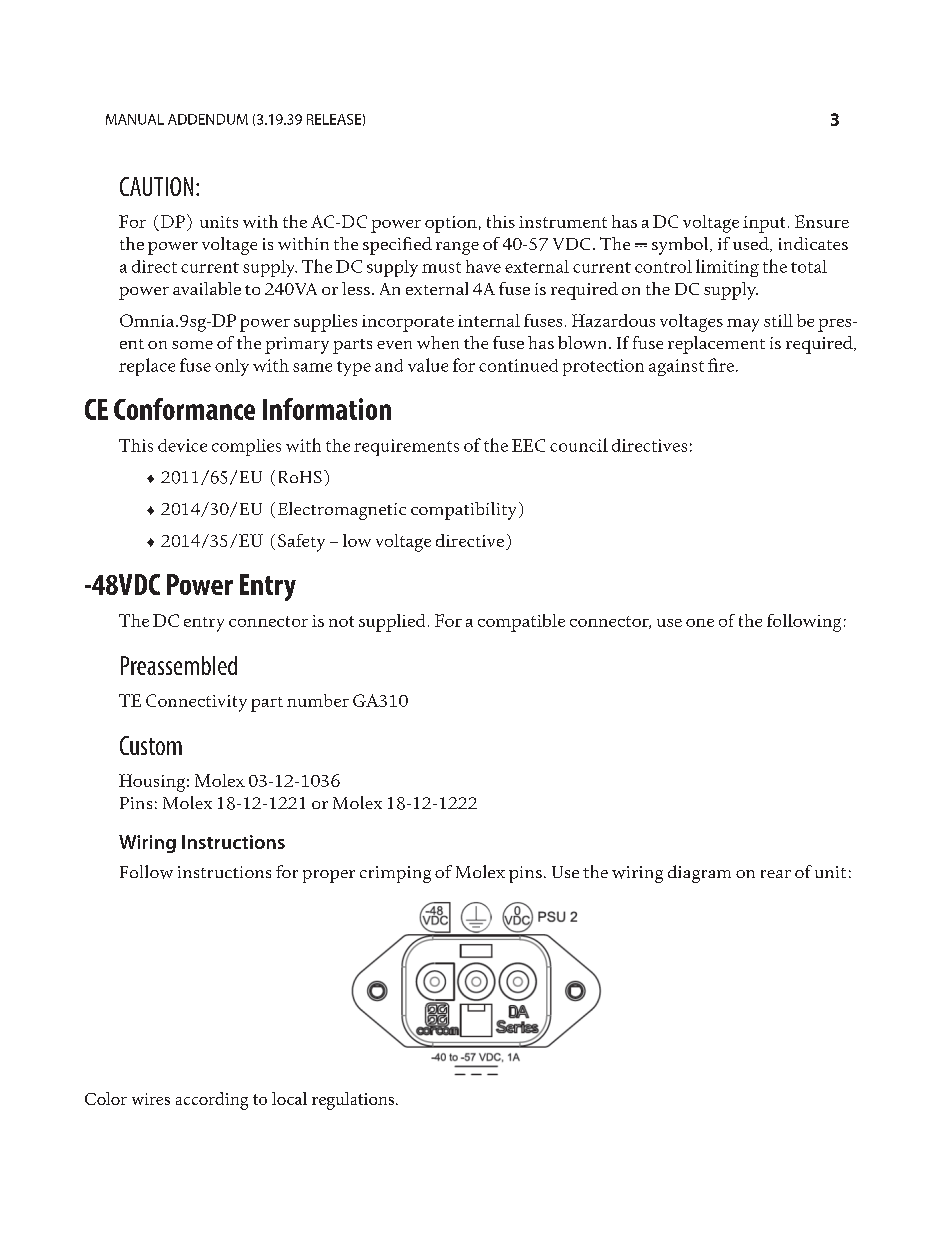 The width and height of the screenshot is (952, 1233). What do you see at coordinates (451, 224) in the screenshot?
I see `option` at bounding box center [451, 224].
